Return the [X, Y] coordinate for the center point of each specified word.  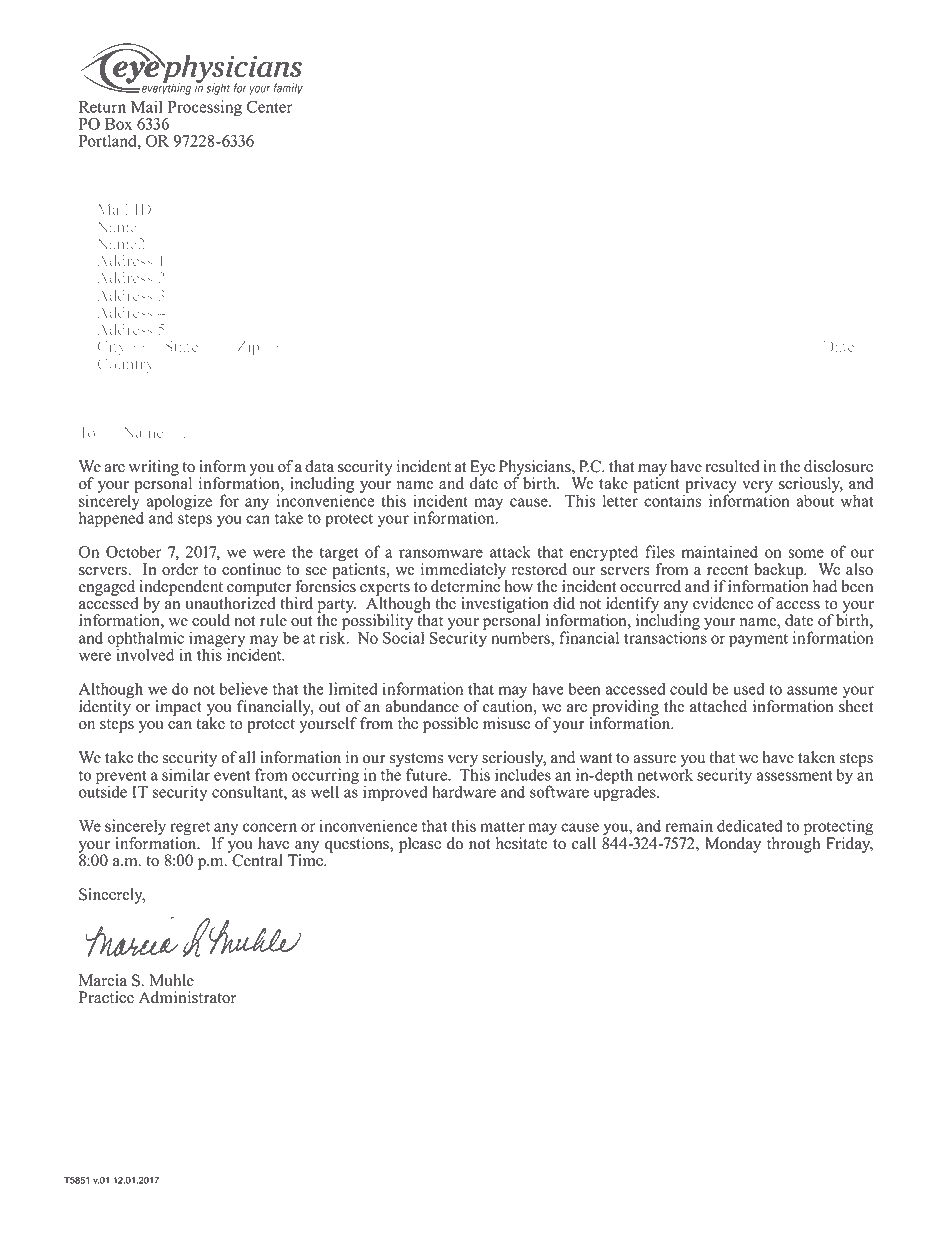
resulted [732, 466]
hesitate [522, 843]
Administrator [187, 997]
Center [270, 106]
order [180, 569]
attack [510, 551]
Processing [203, 109]
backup [780, 572]
